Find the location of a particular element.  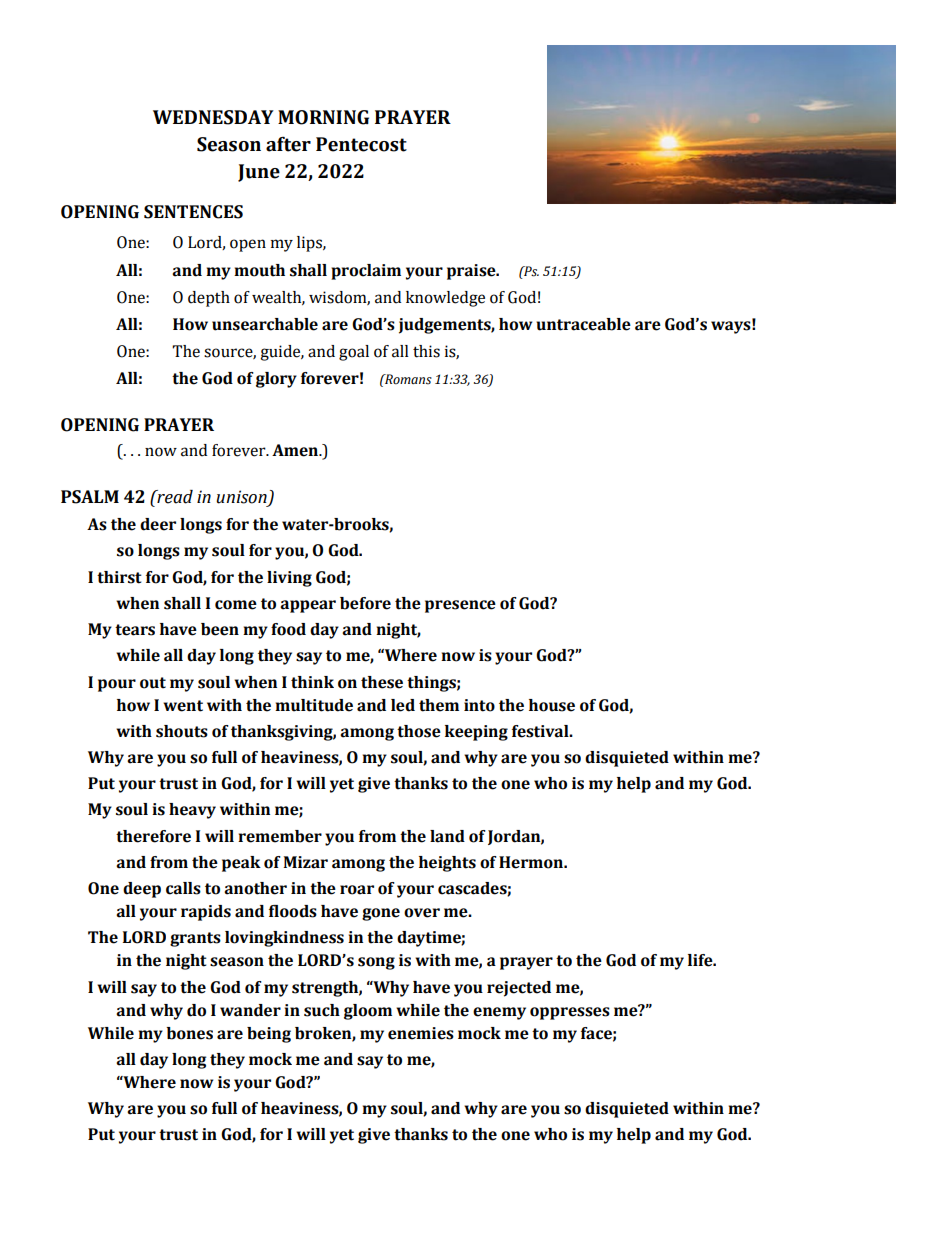

rejected is located at coordinates (519, 989).
